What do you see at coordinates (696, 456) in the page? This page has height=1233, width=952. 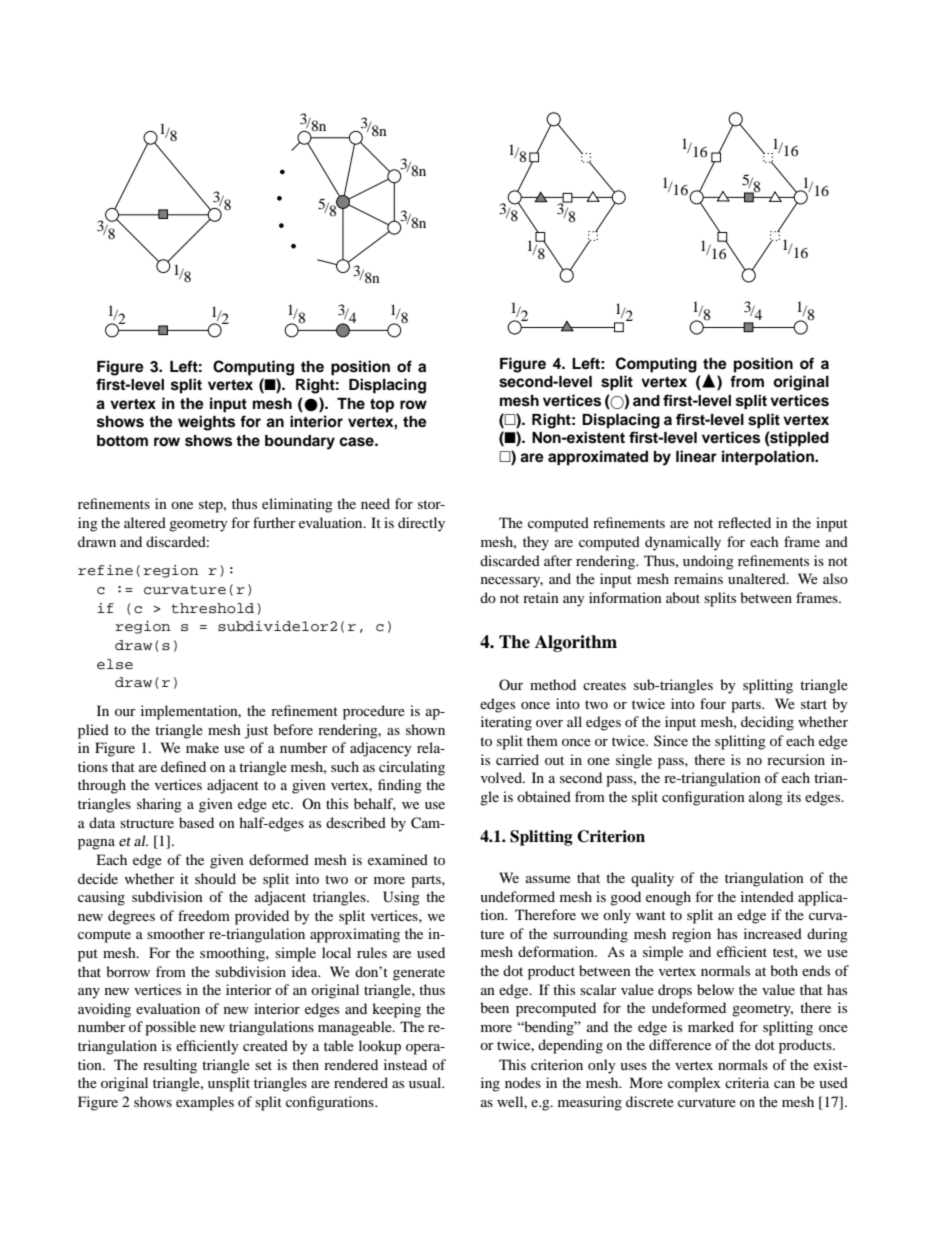 I see `linear` at bounding box center [696, 456].
